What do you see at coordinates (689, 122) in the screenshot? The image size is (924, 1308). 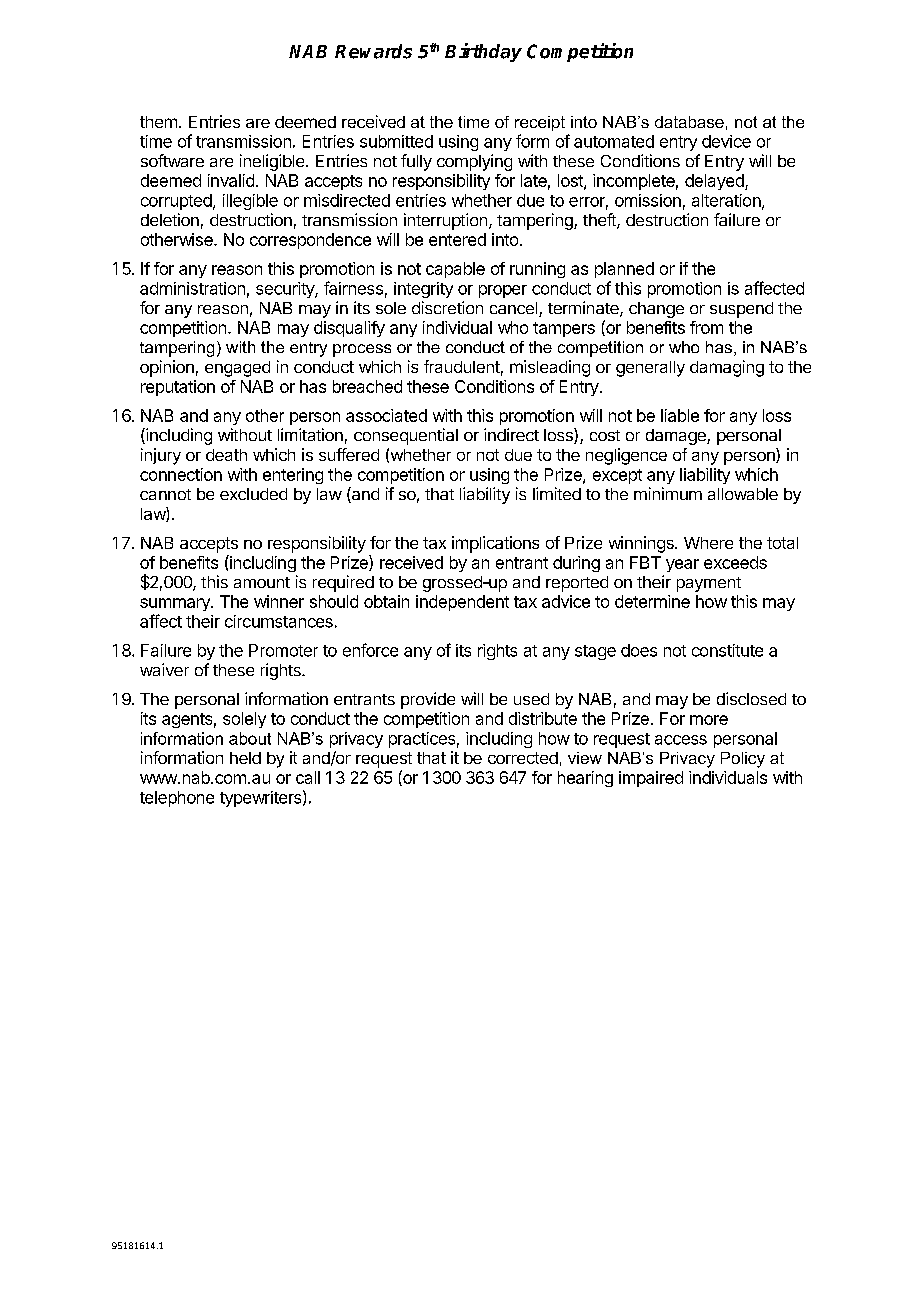 I see `database` at bounding box center [689, 122].
